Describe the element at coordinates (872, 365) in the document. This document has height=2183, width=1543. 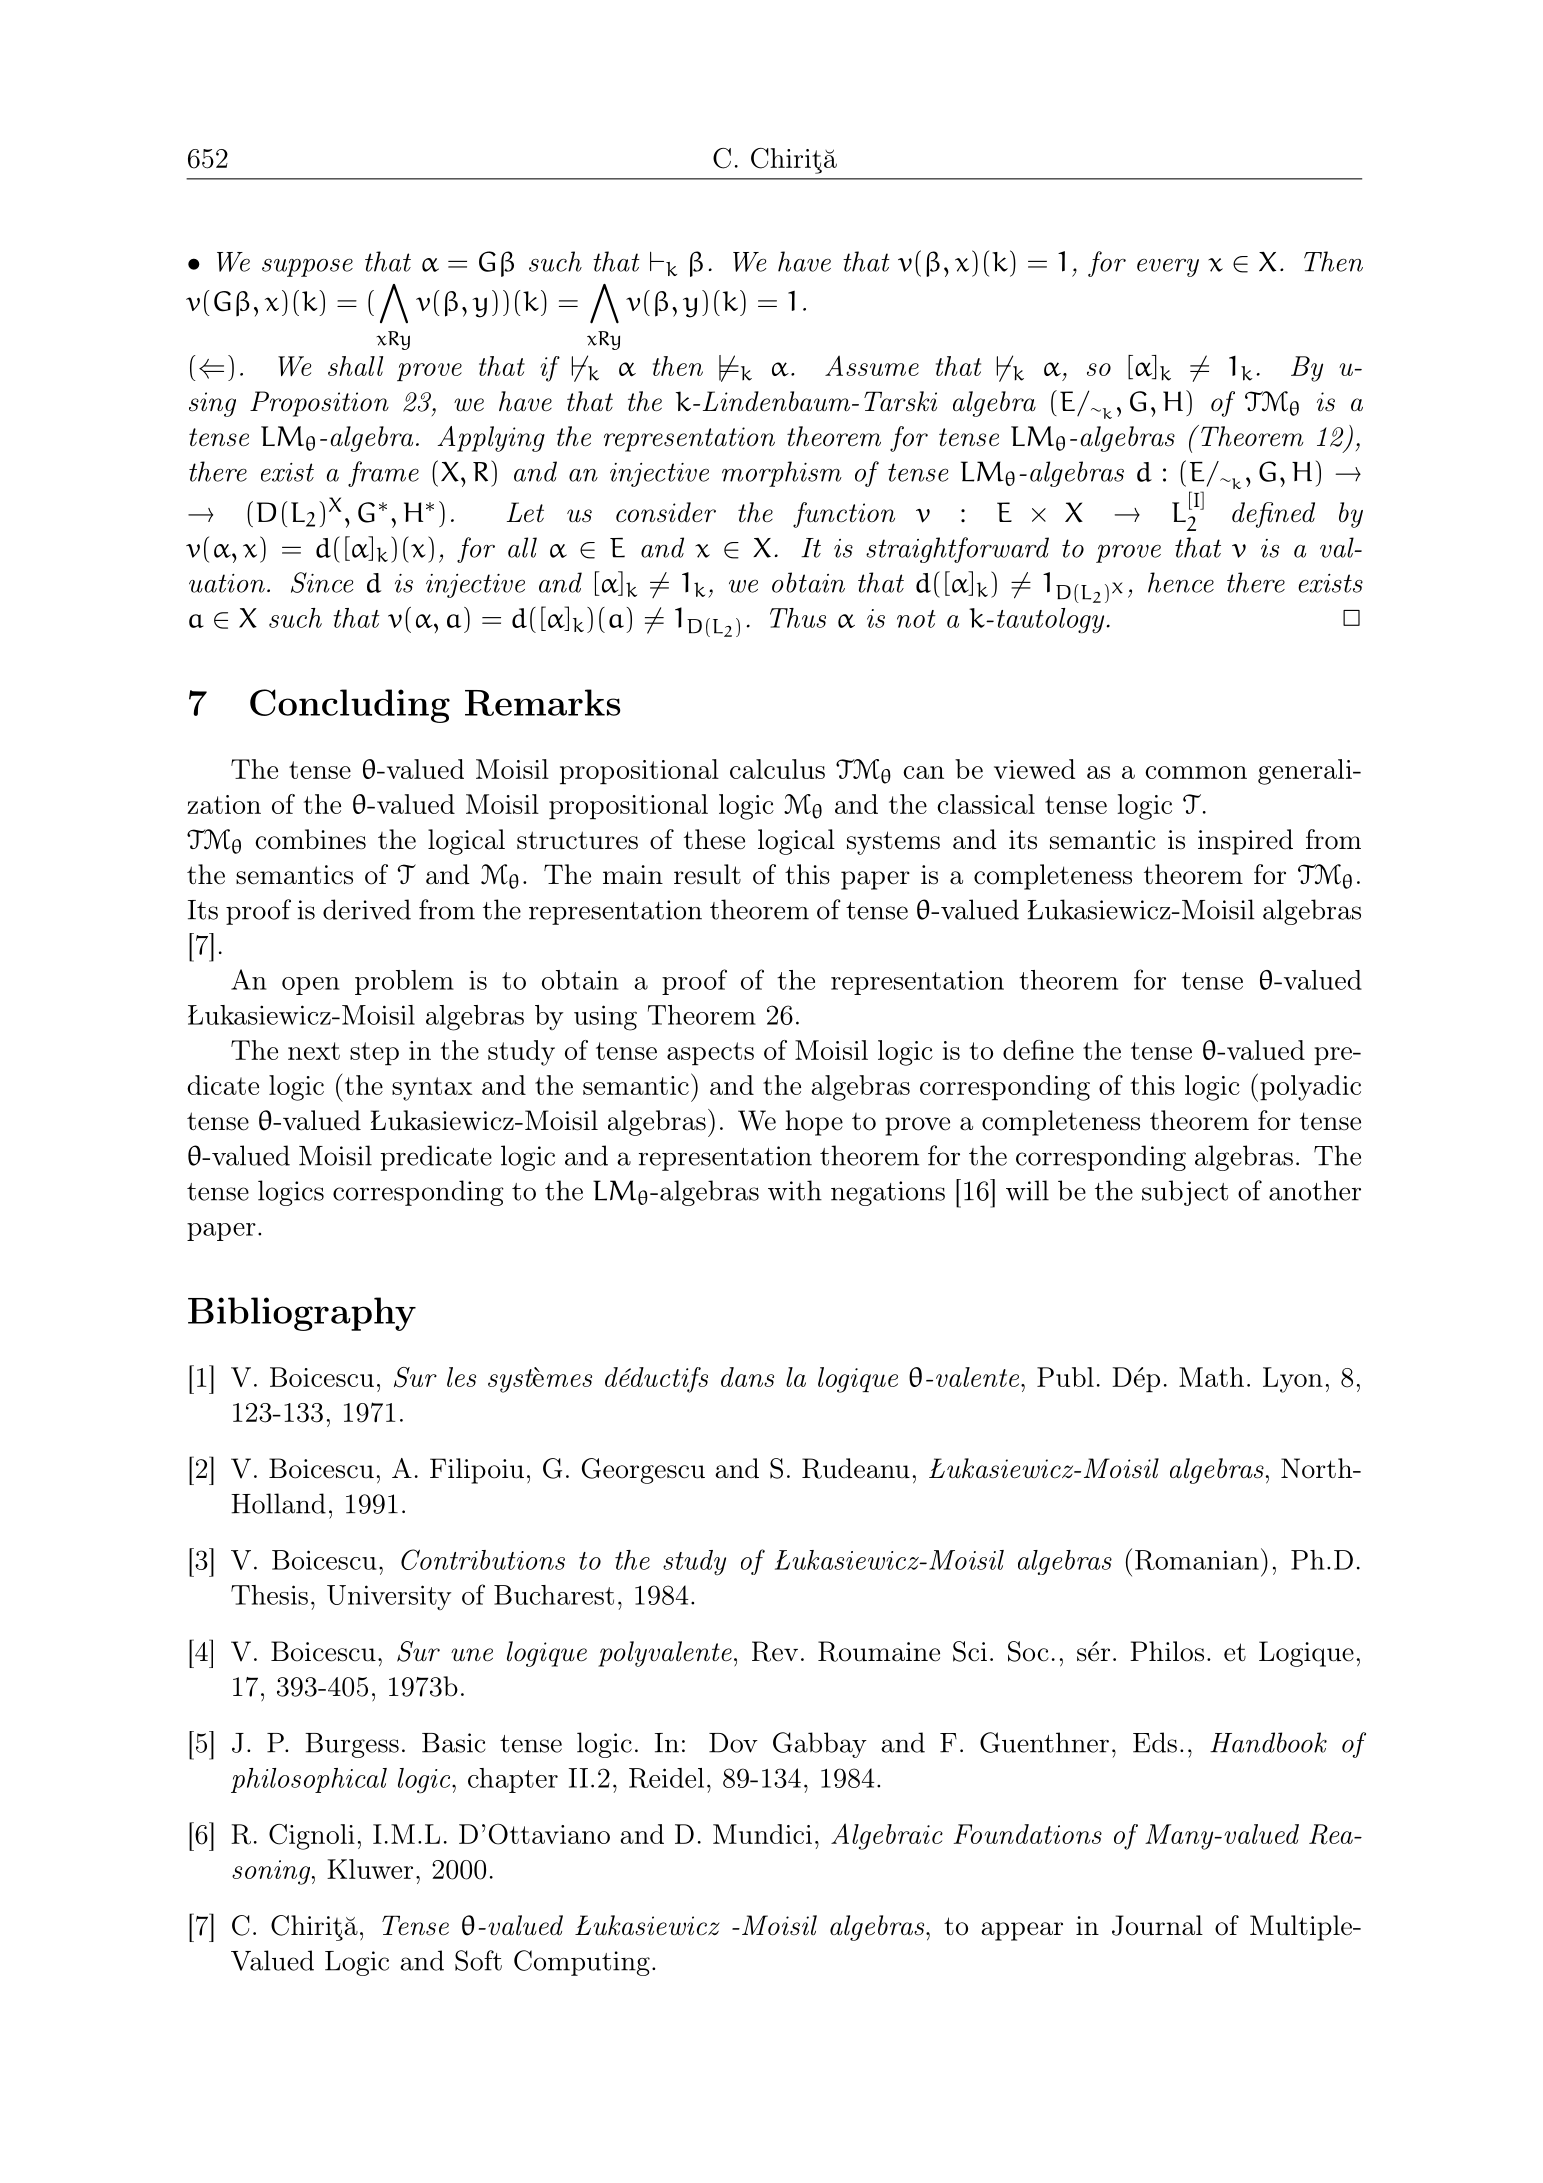
I see `Assume` at that location.
